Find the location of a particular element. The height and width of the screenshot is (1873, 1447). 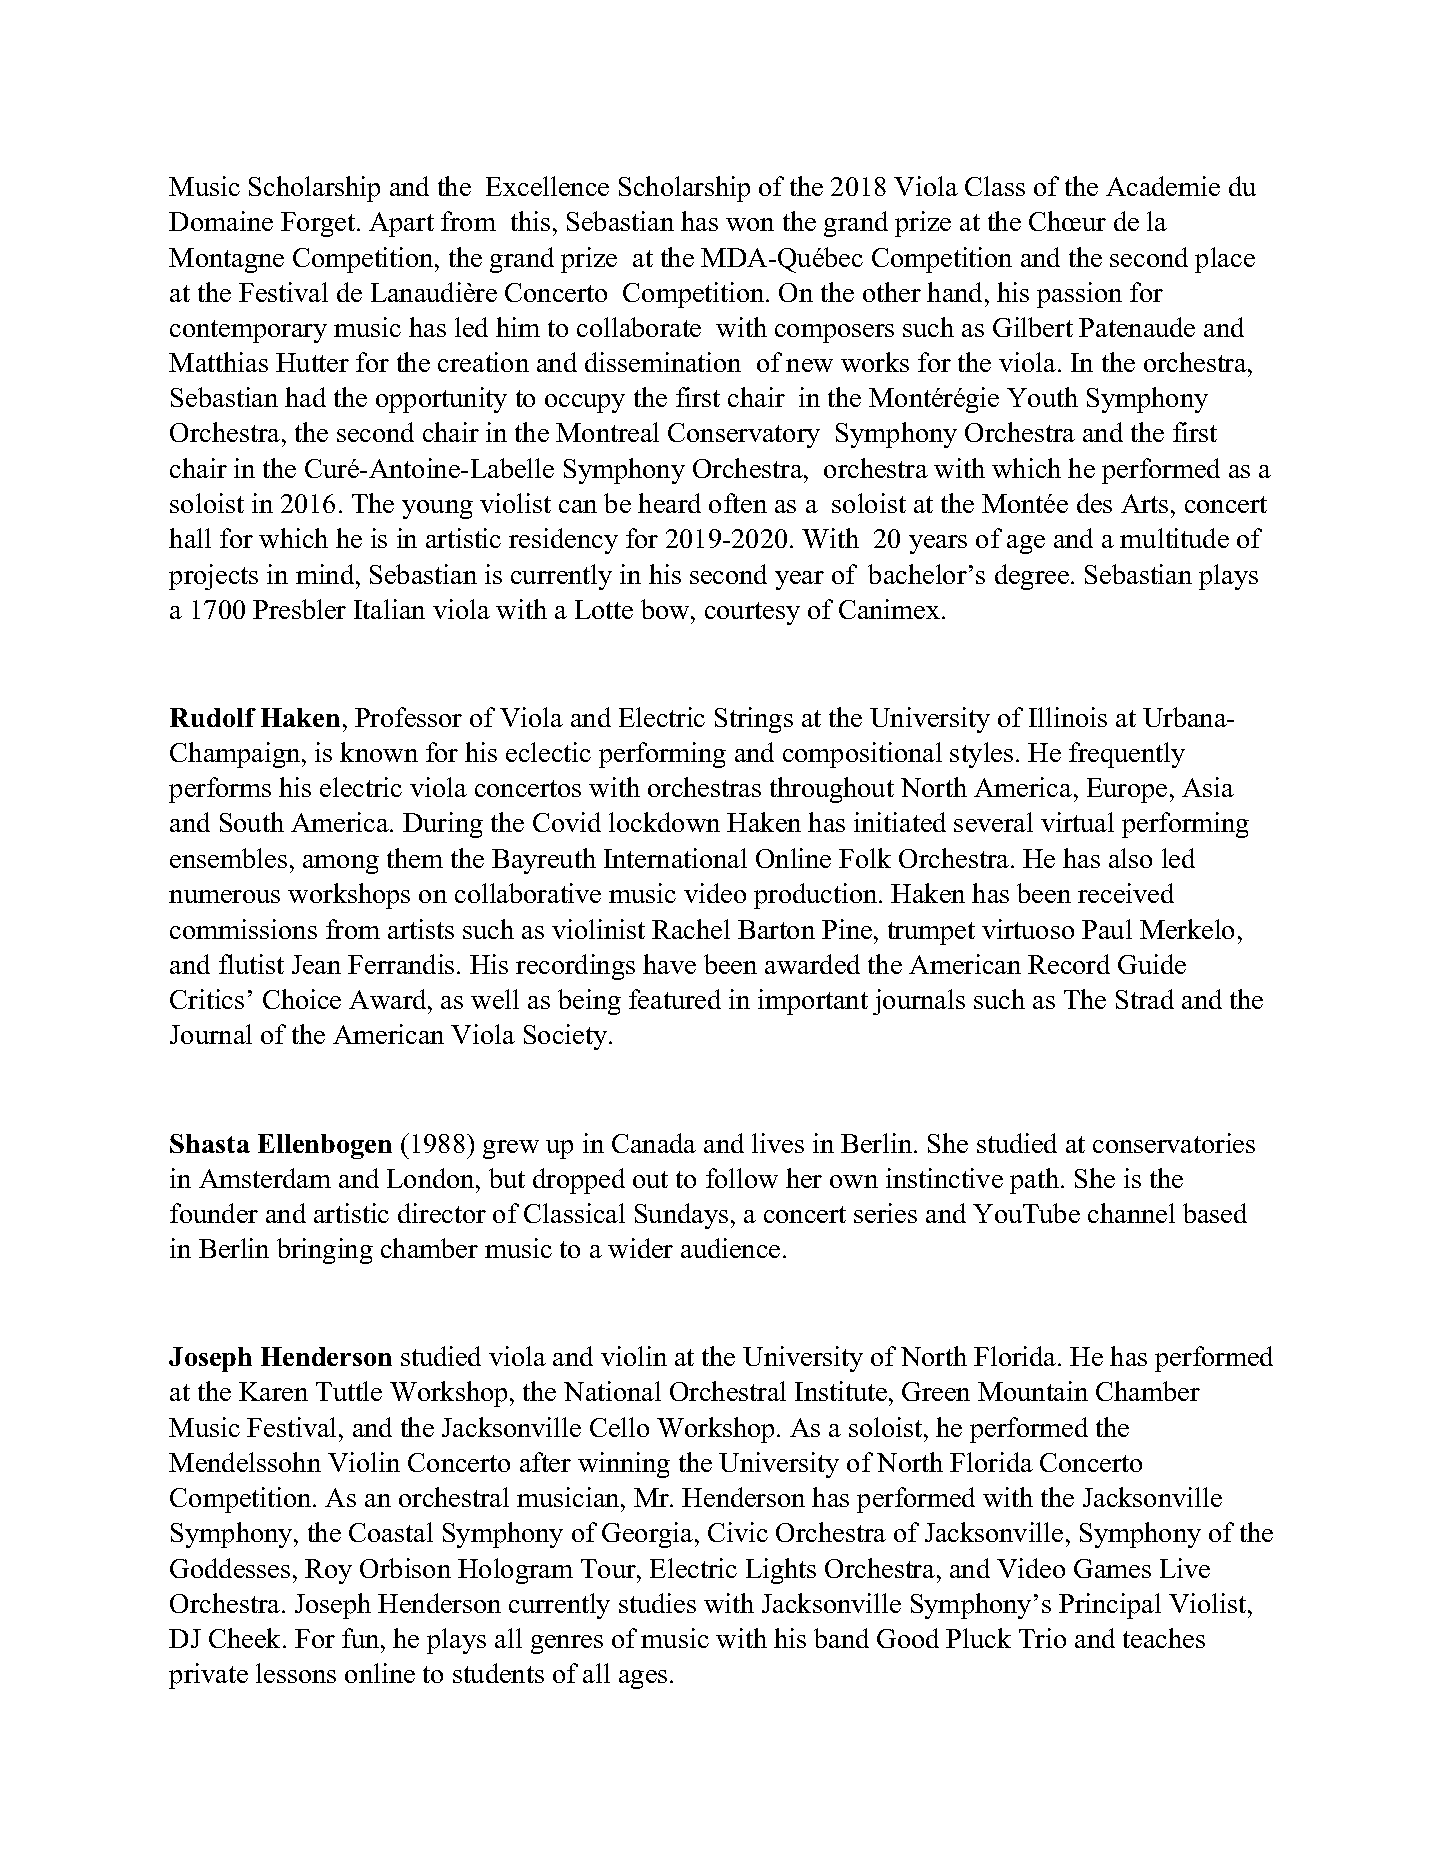

Rachel is located at coordinates (691, 929).
